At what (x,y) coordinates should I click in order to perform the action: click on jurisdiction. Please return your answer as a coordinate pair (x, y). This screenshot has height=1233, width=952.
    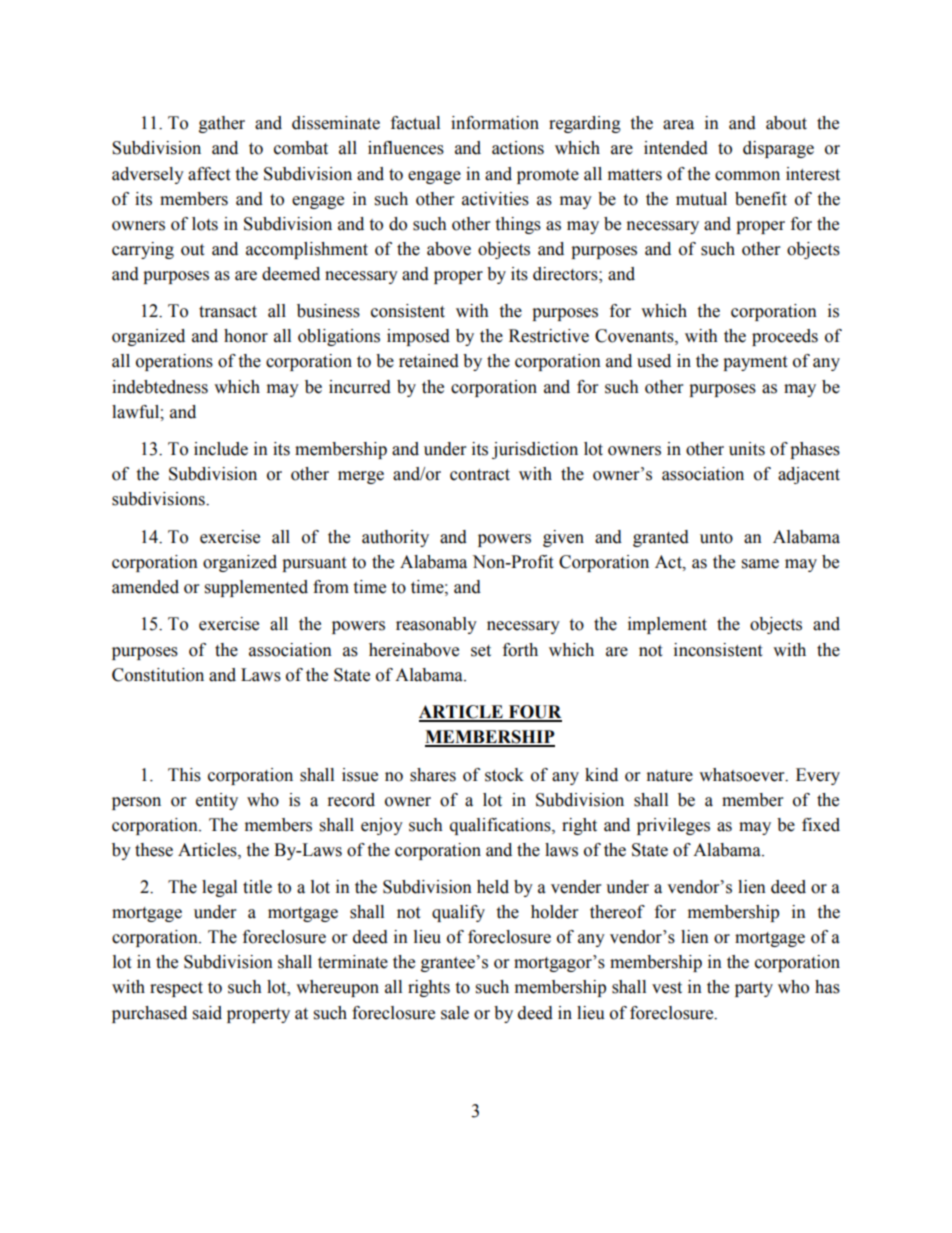
    Looking at the image, I should click on (535, 450).
